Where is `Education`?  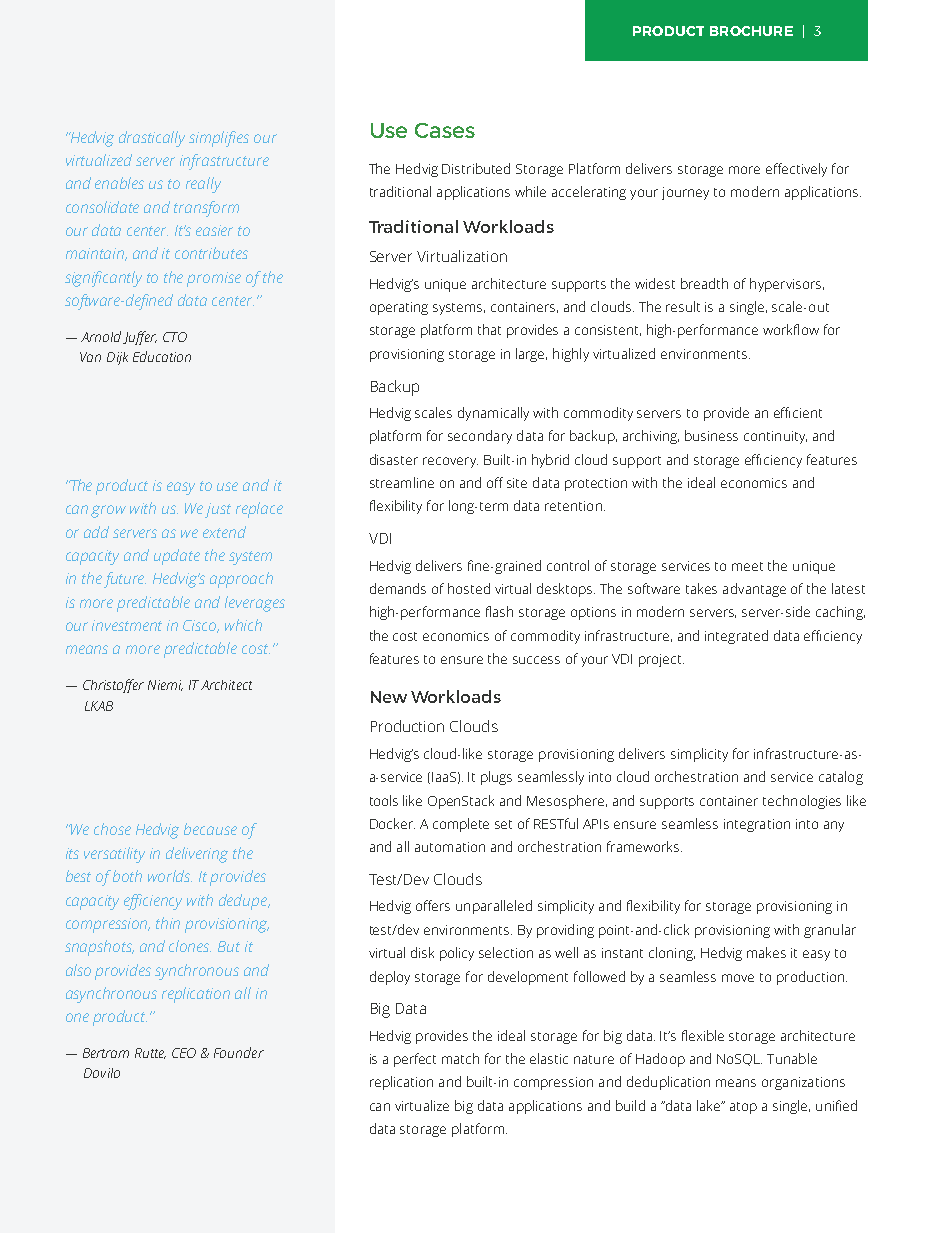 Education is located at coordinates (162, 356).
